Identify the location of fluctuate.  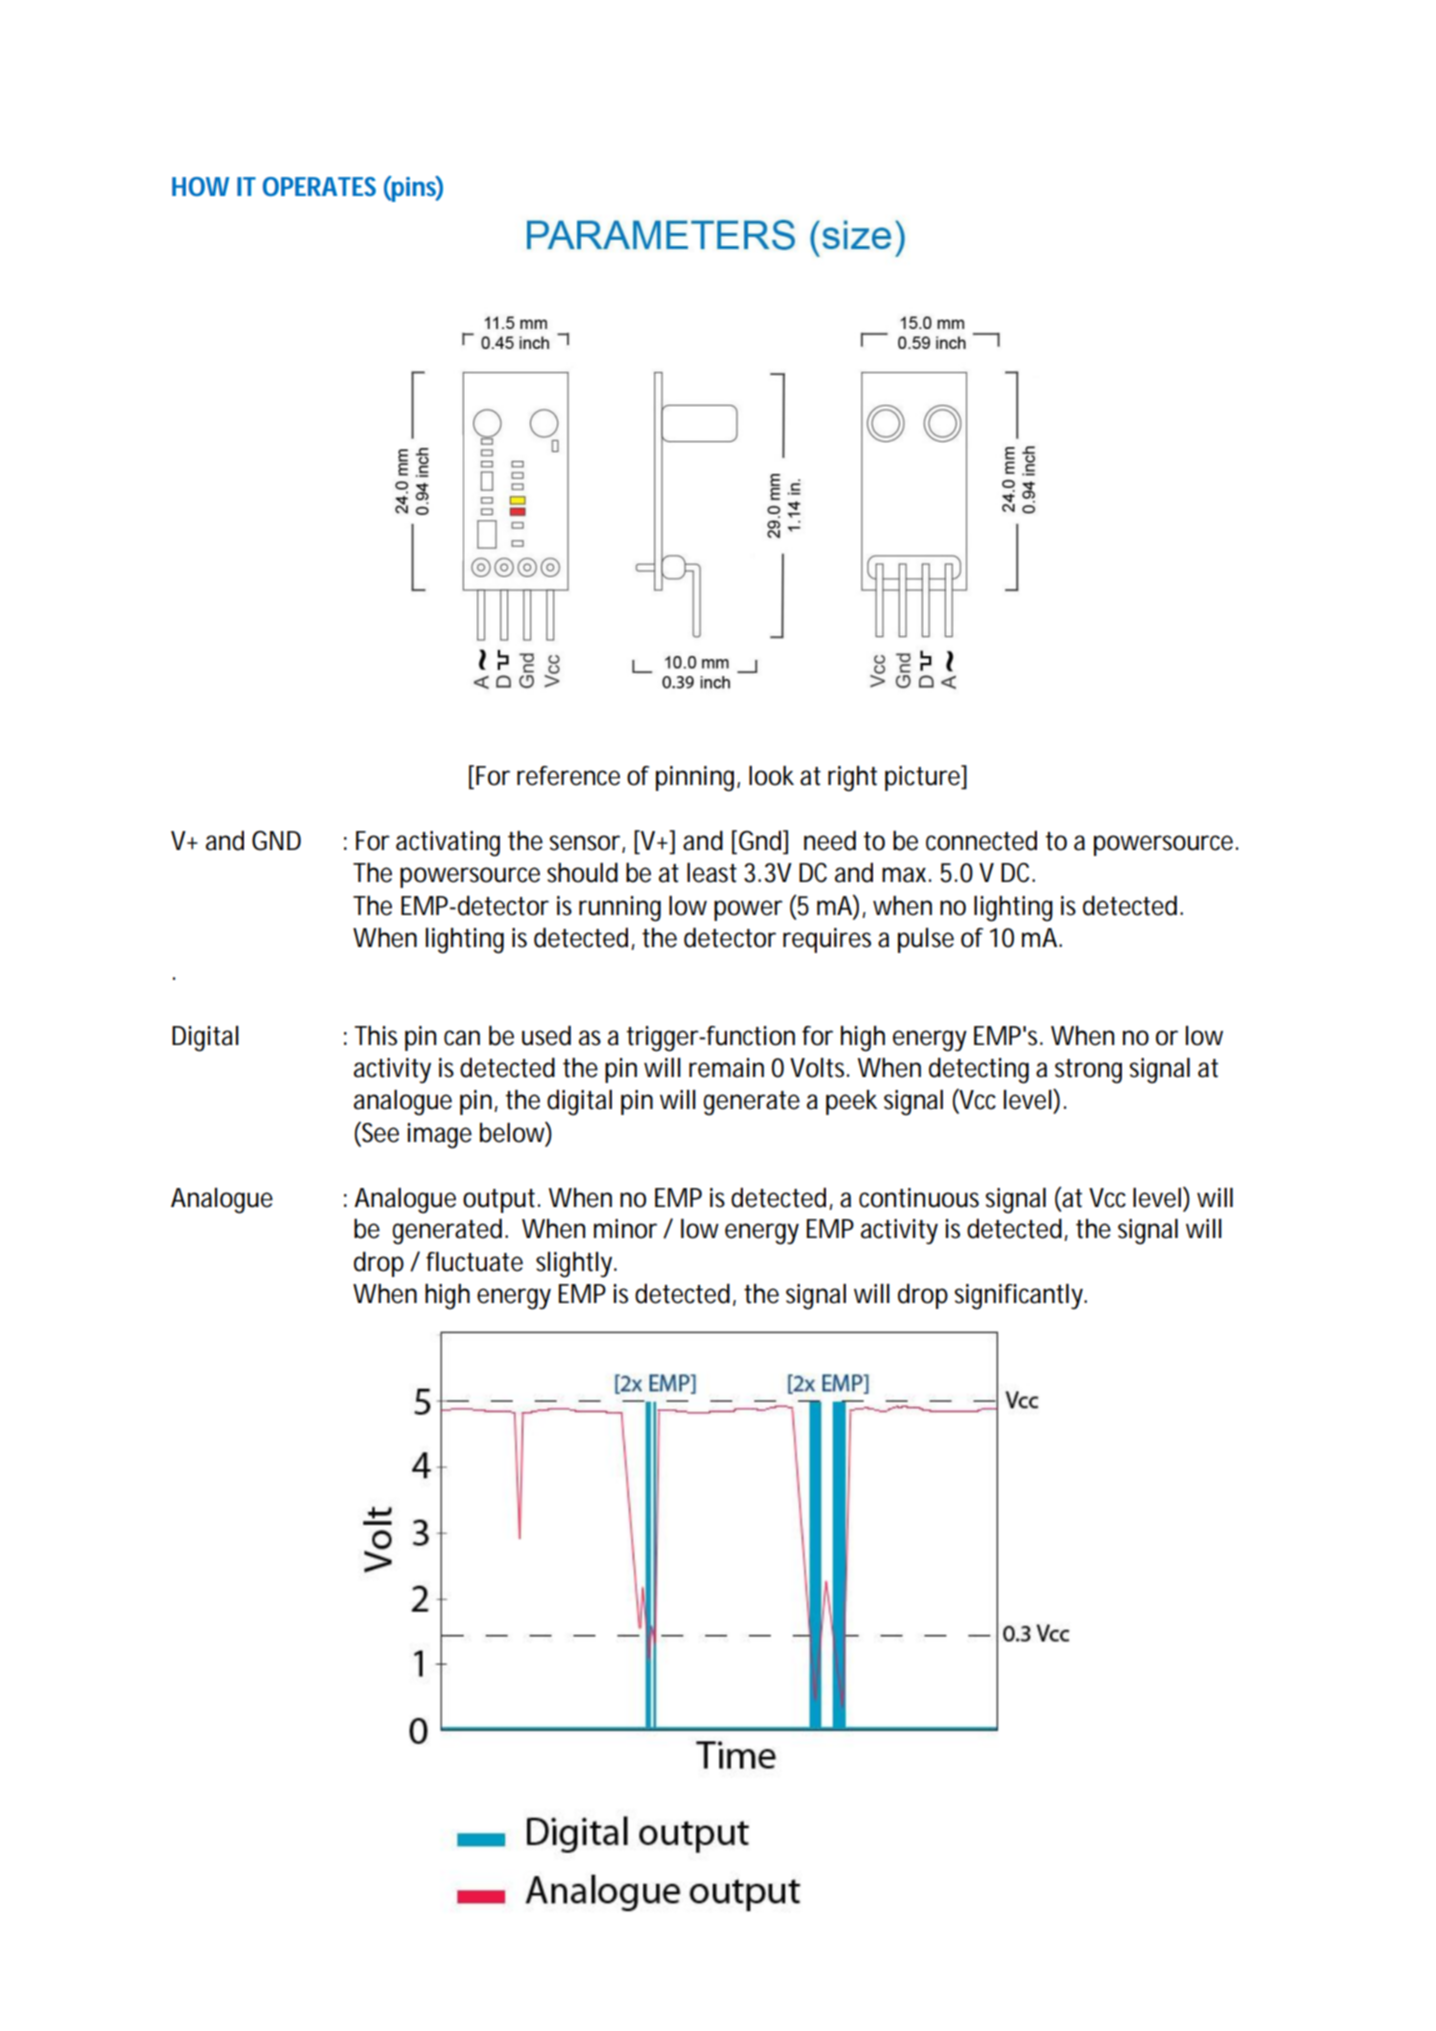
(474, 1262).
